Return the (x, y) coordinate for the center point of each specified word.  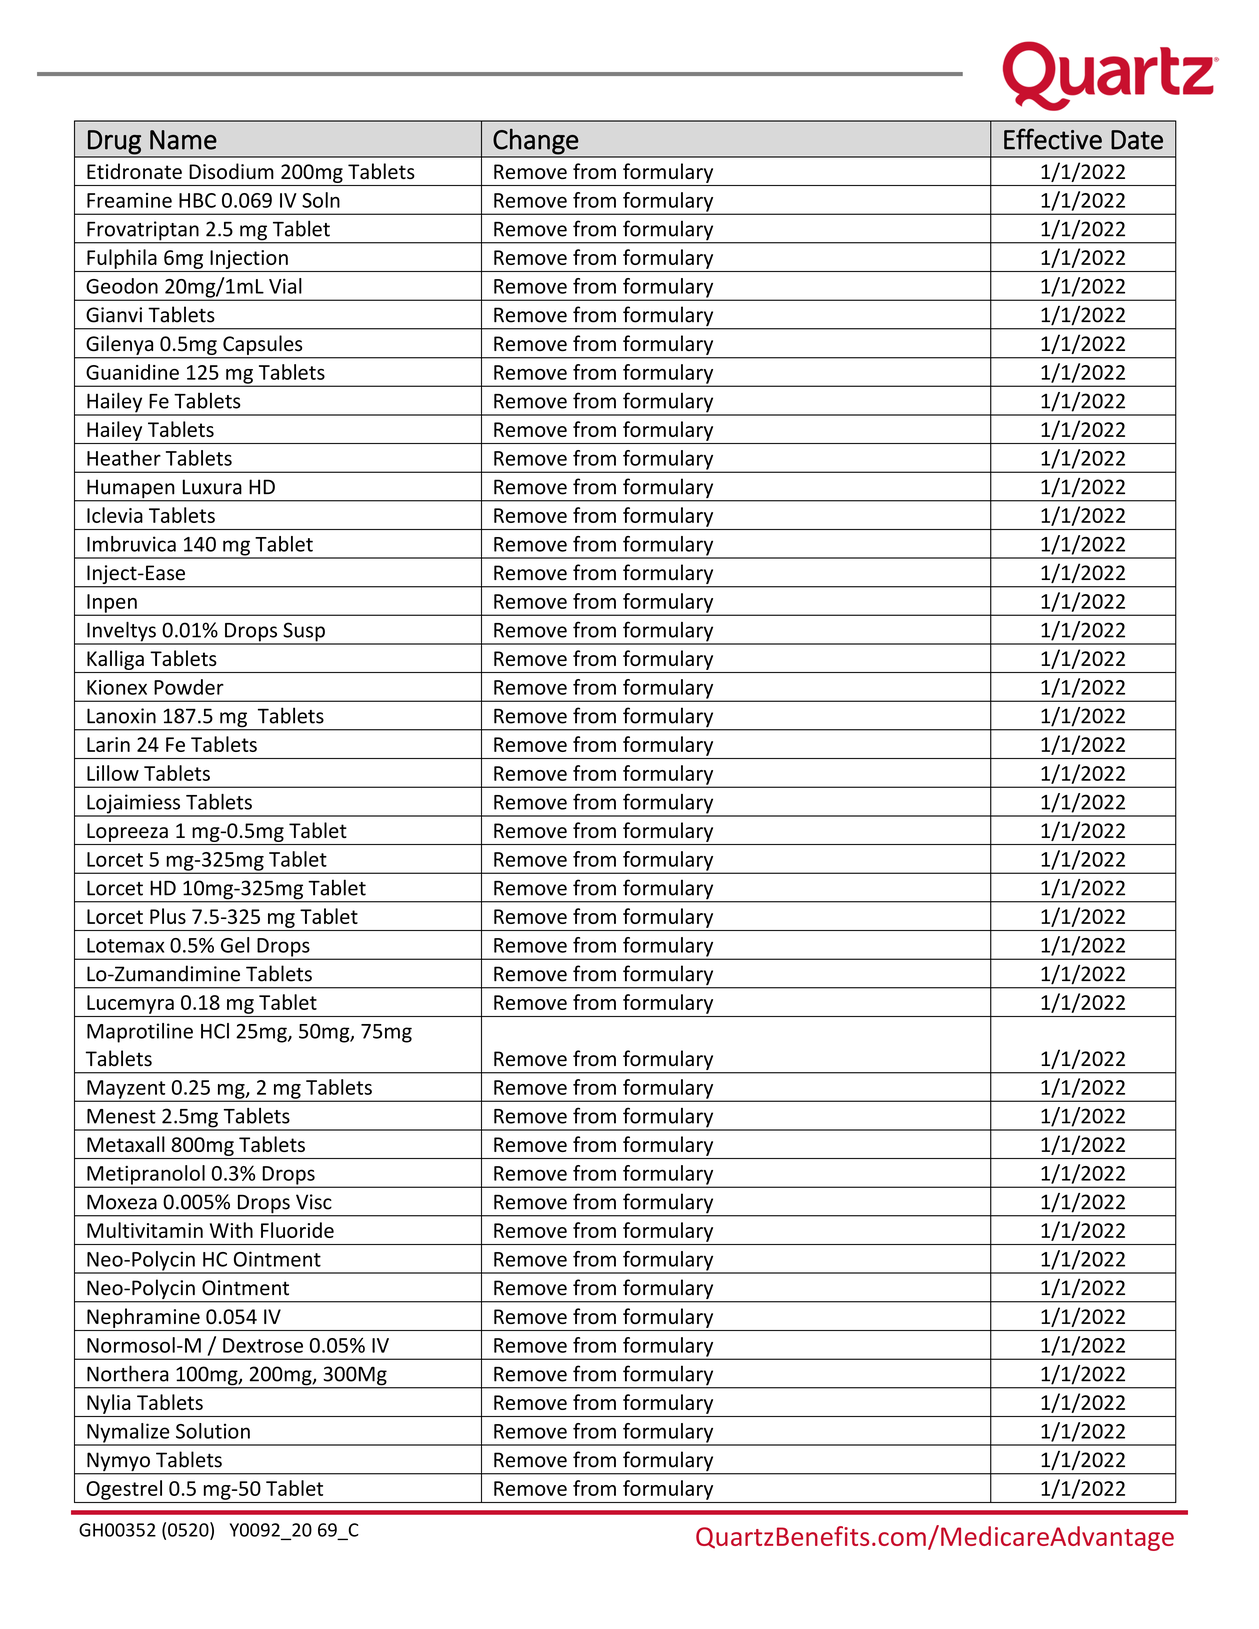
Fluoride (297, 1230)
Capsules (262, 345)
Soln (321, 200)
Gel (235, 945)
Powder (189, 687)
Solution (213, 1431)
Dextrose (263, 1345)
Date (1137, 140)
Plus (168, 916)
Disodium (231, 171)
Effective (1053, 139)
